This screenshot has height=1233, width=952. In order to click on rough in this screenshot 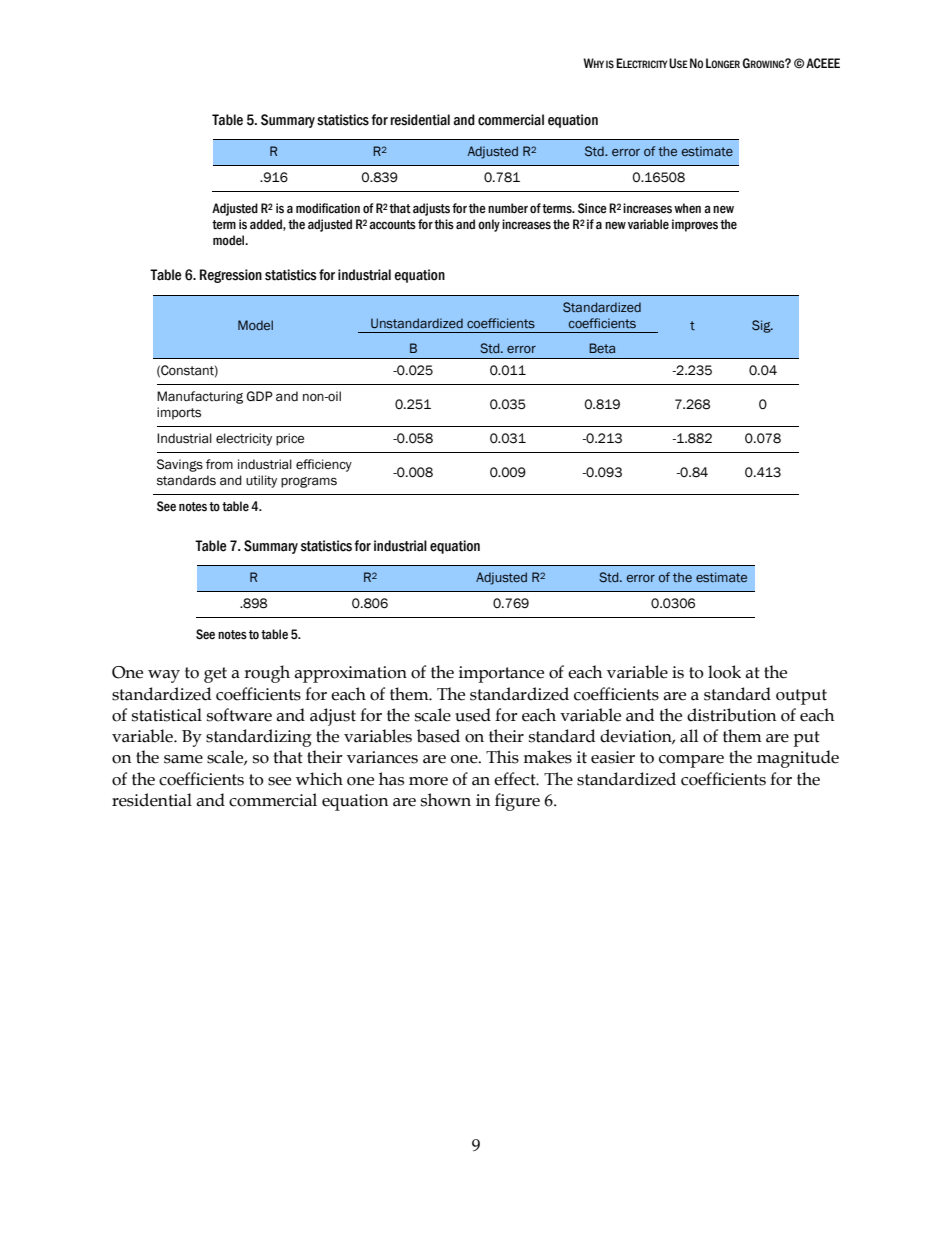, I will do `click(267, 674)`.
